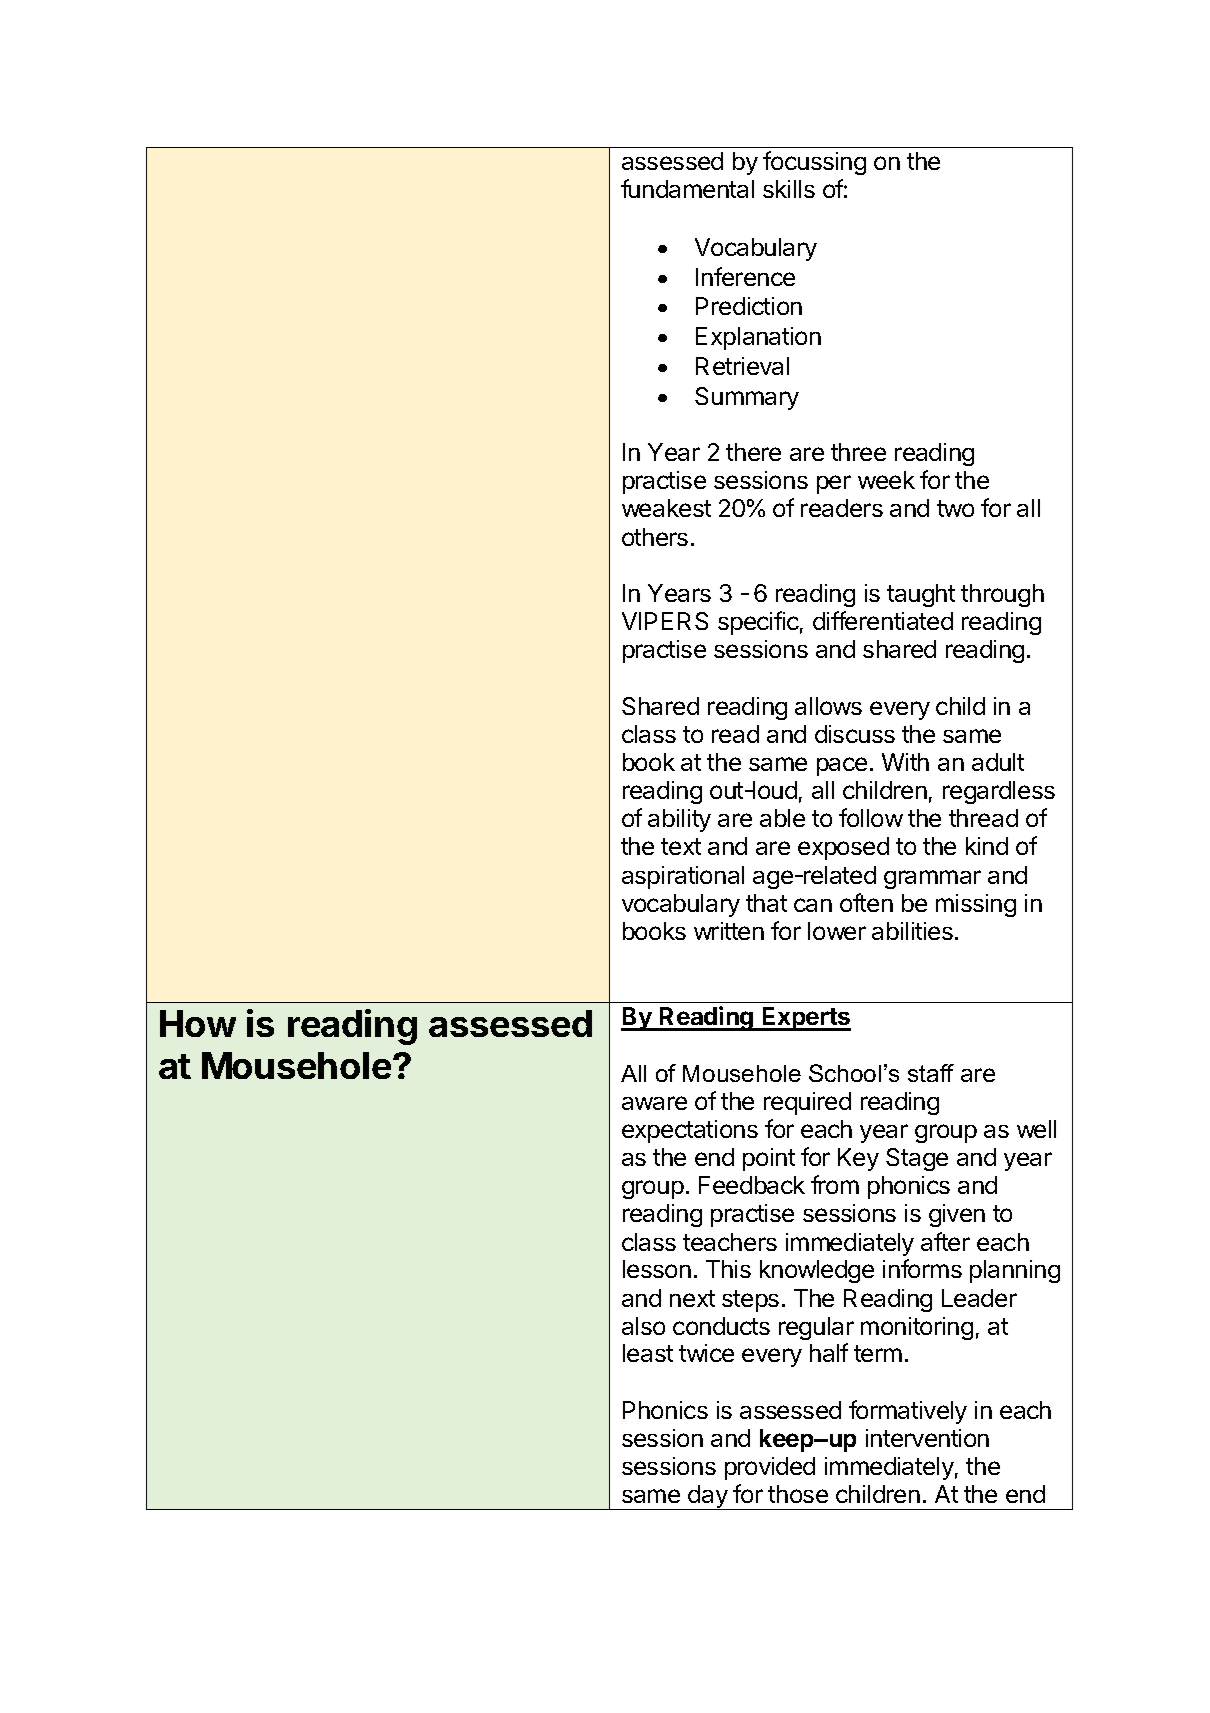 Image resolution: width=1210 pixels, height=1713 pixels. Describe the element at coordinates (655, 537) in the page. I see `others` at that location.
